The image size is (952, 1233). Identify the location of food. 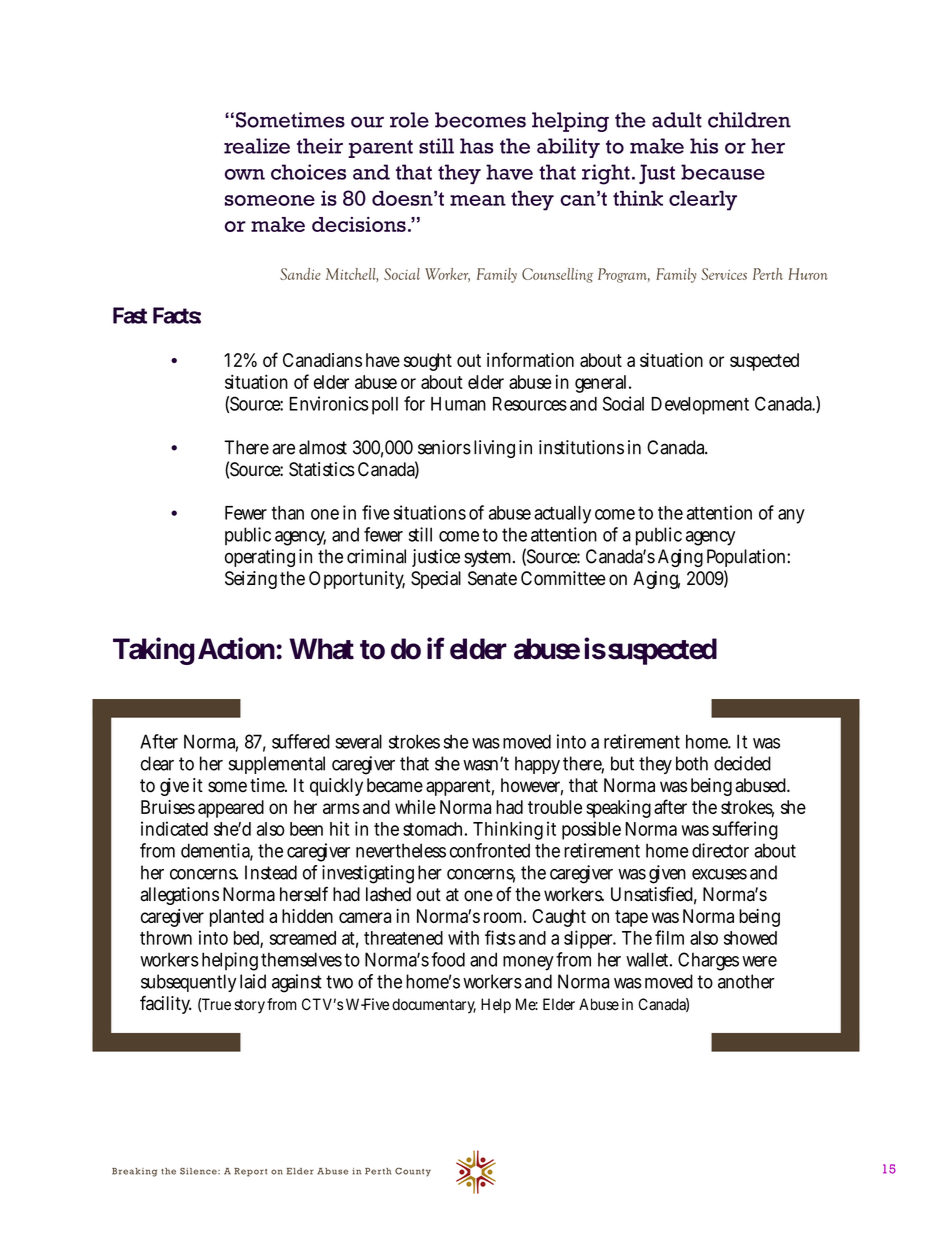
(448, 959).
